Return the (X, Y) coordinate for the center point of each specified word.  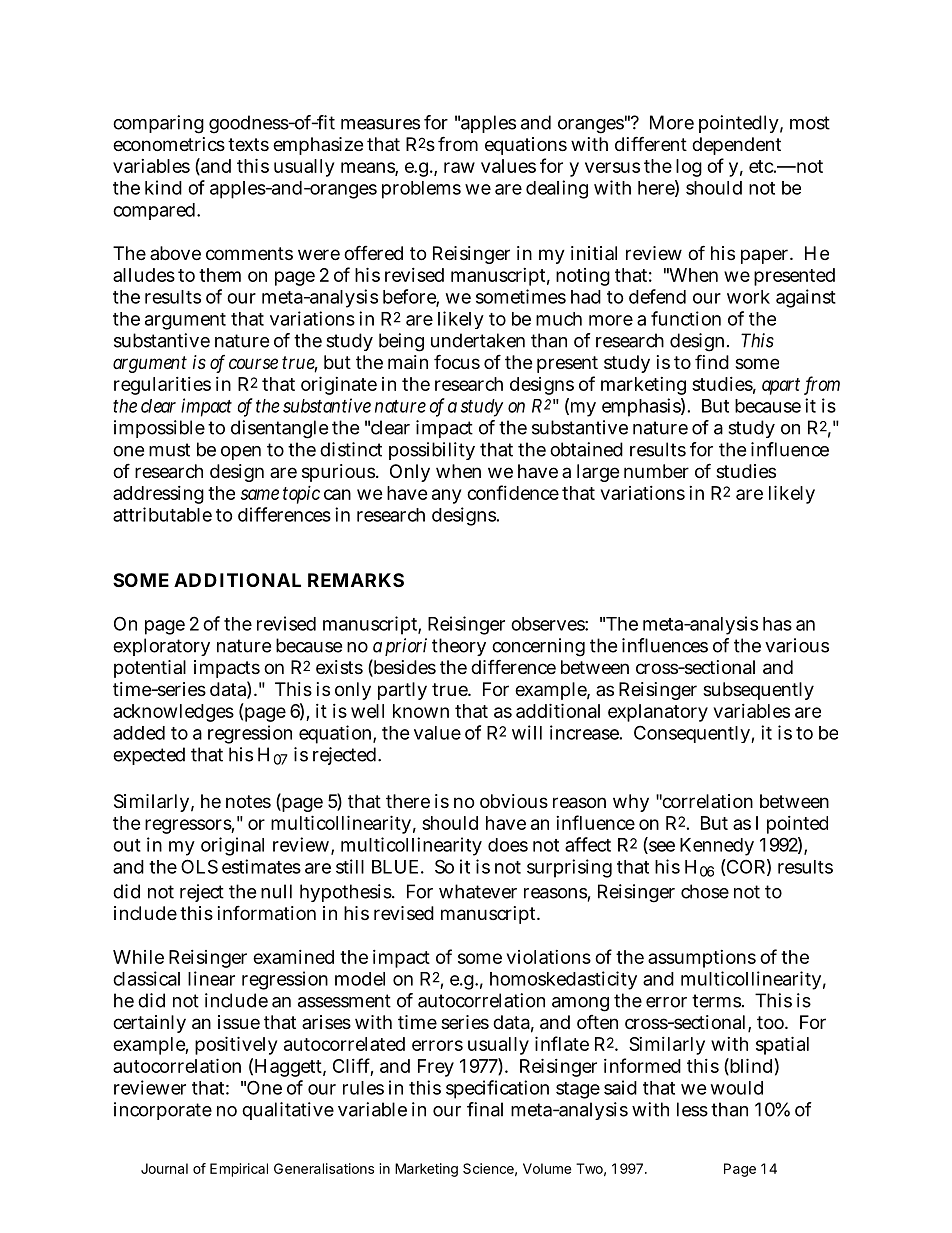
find (712, 361)
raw (459, 167)
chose (705, 891)
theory (459, 647)
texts (248, 144)
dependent (736, 146)
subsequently (758, 691)
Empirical (239, 1170)
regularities (162, 386)
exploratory (161, 647)
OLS (199, 866)
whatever (478, 891)
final (485, 1109)
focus (457, 361)
